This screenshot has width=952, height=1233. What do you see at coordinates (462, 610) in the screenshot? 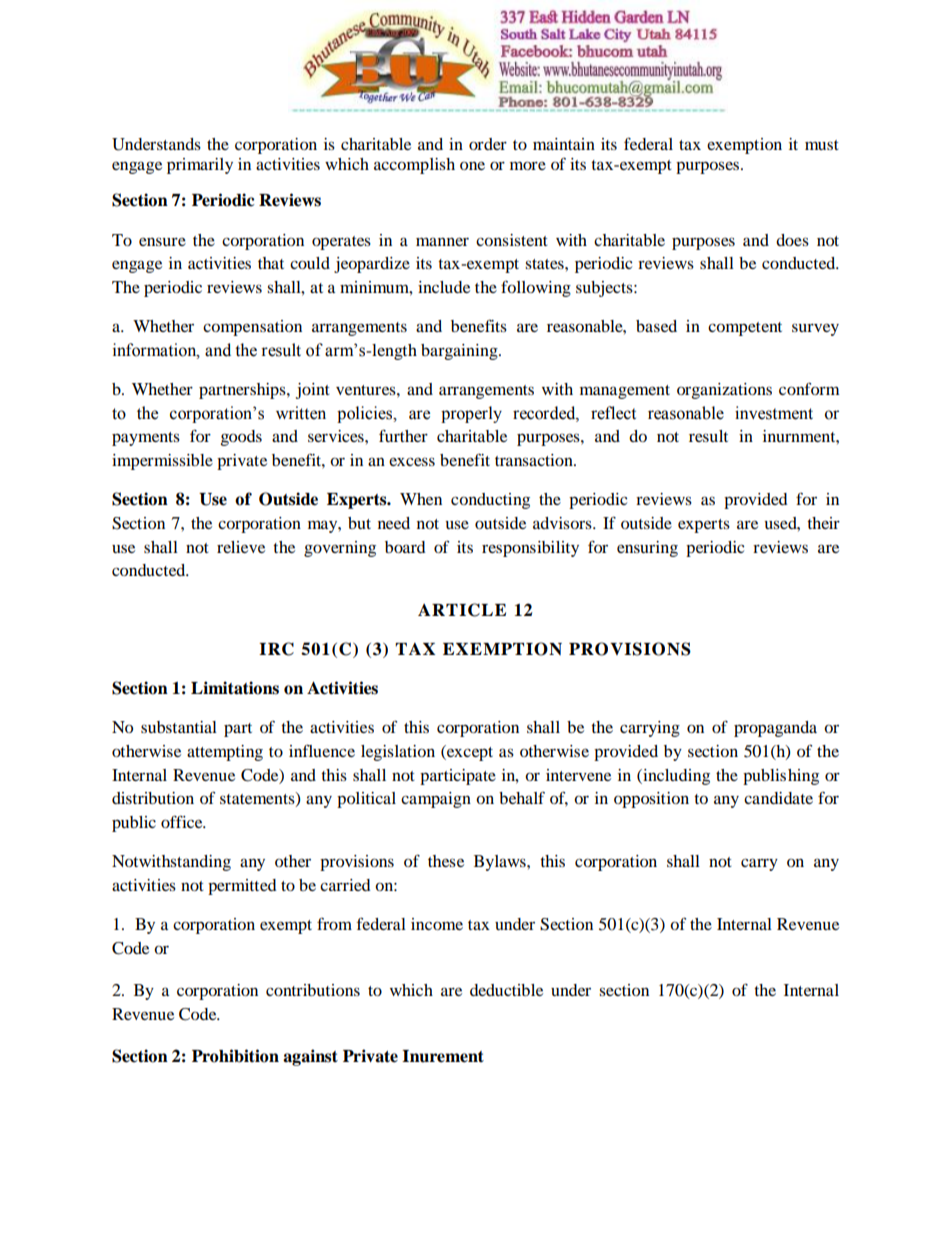
I see `ARTICLE` at bounding box center [462, 610].
